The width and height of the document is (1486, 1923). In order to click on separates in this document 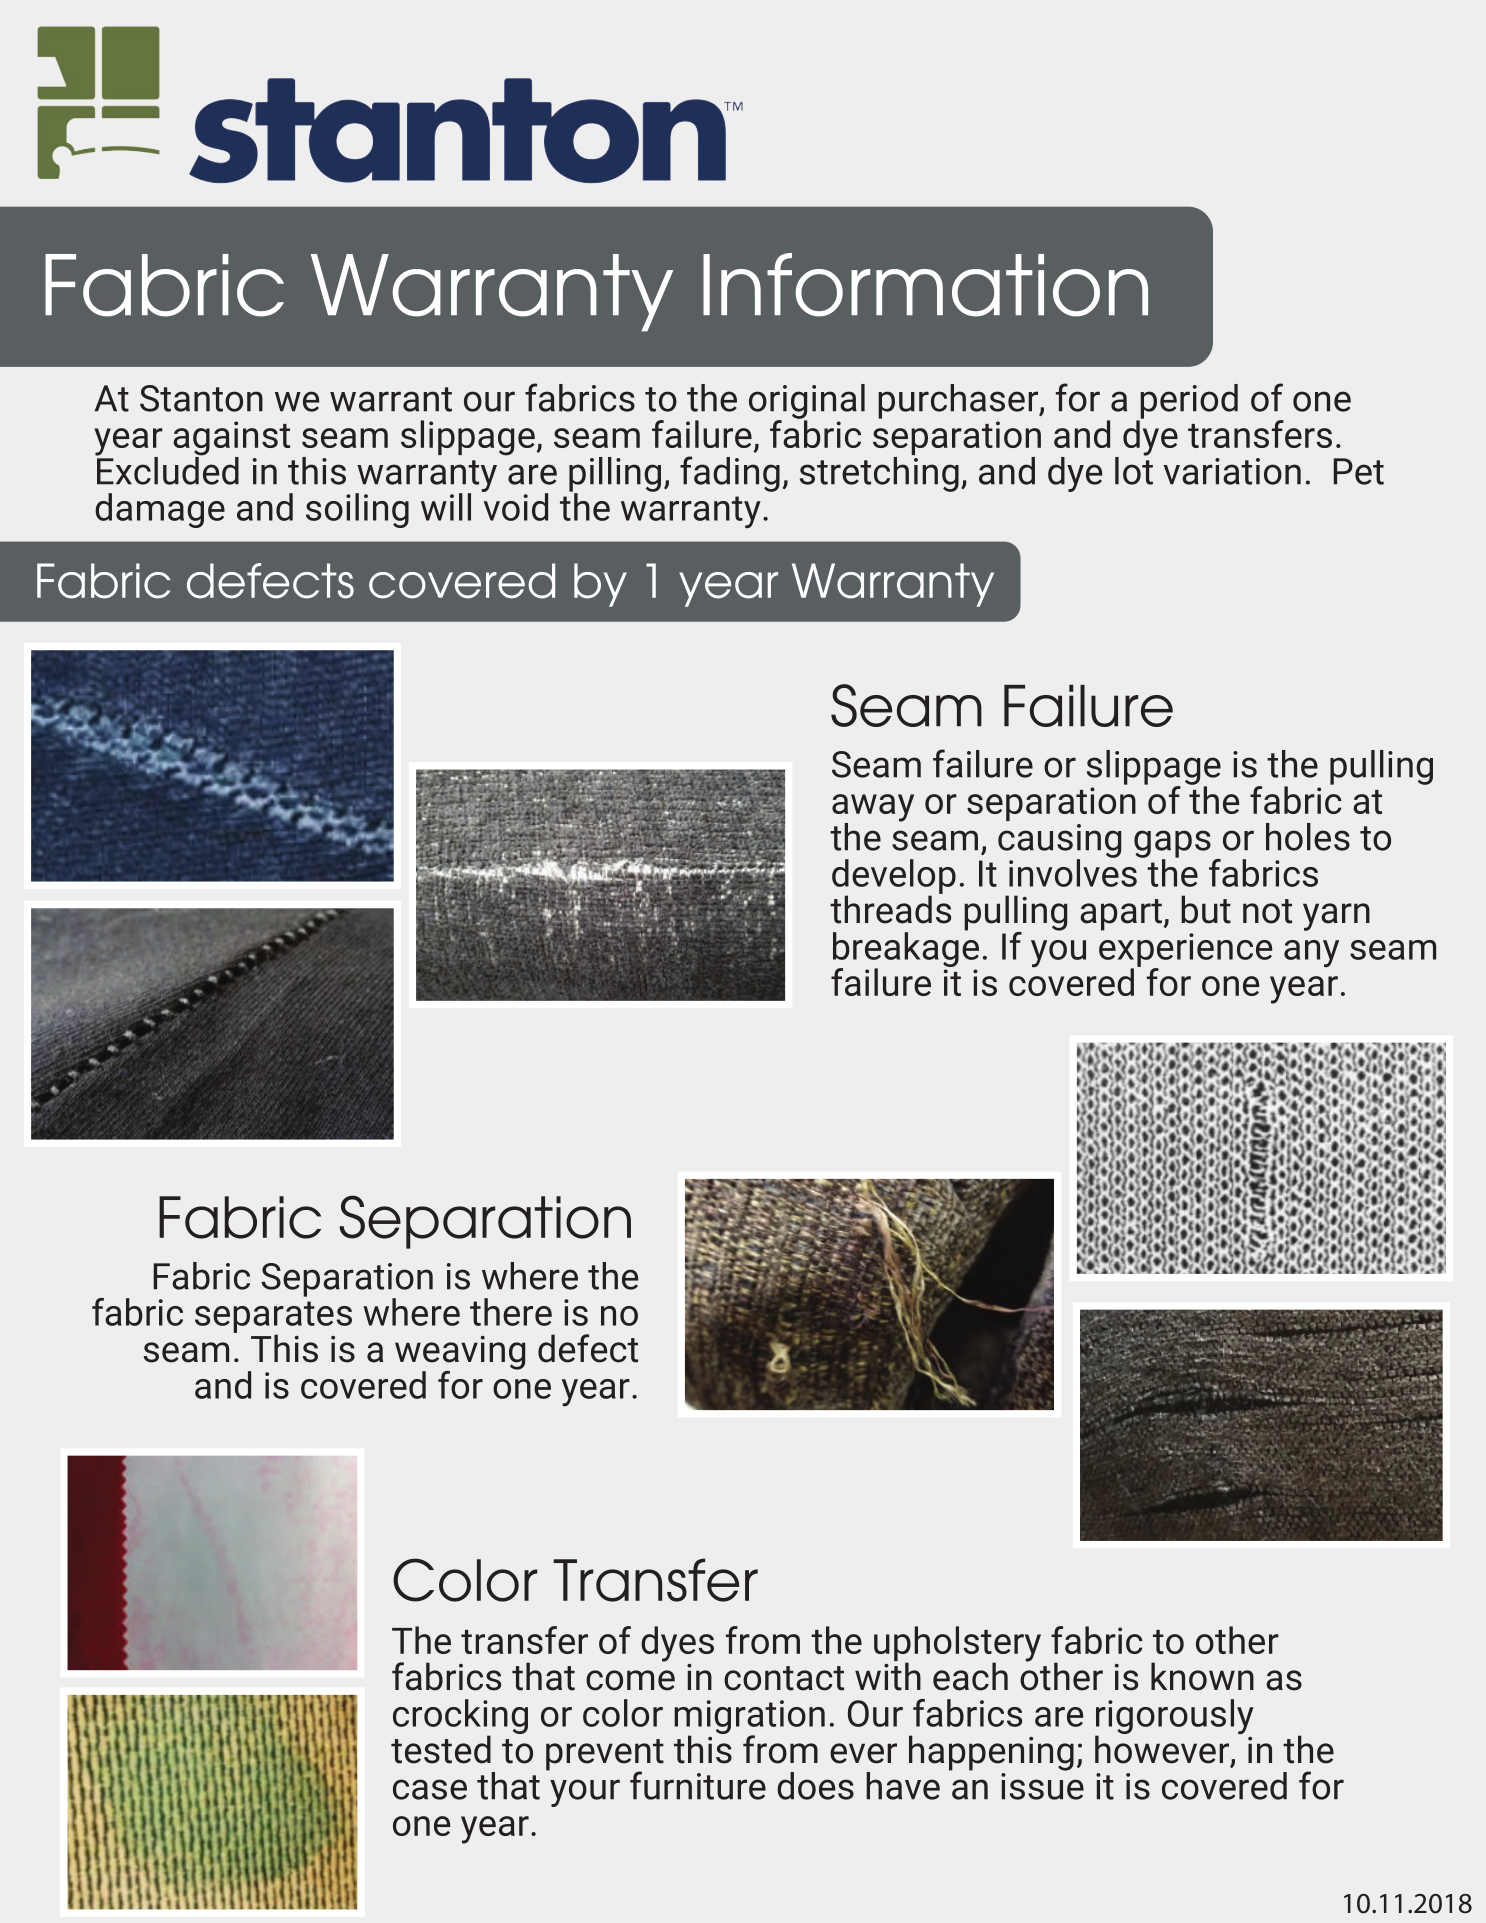, I will do `click(273, 1318)`.
